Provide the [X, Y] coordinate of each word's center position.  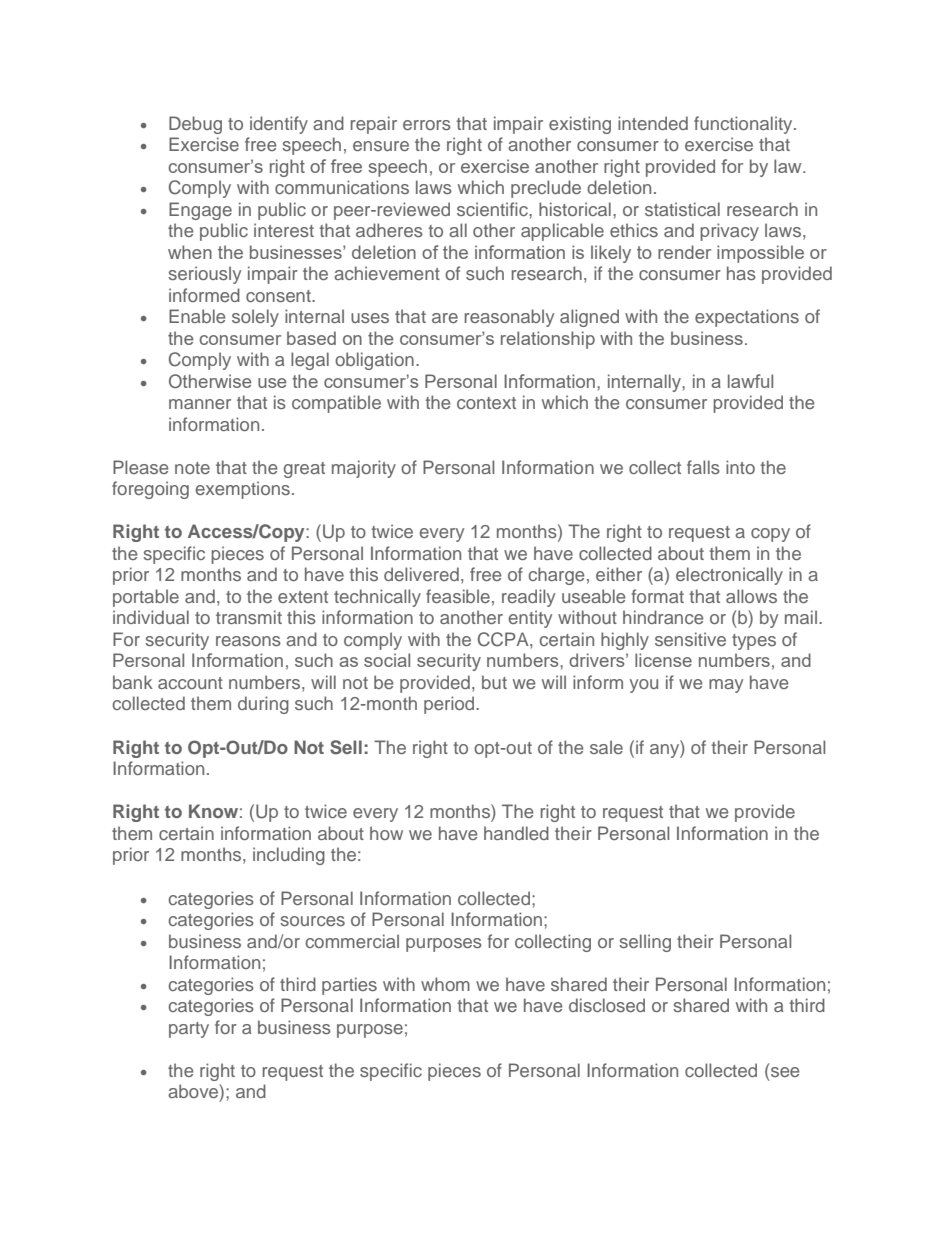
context [486, 403]
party [189, 1030]
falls [703, 467]
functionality [744, 125]
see [785, 1072]
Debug [195, 125]
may [726, 686]
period [450, 705]
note [192, 468]
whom [445, 984]
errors [427, 125]
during [263, 705]
